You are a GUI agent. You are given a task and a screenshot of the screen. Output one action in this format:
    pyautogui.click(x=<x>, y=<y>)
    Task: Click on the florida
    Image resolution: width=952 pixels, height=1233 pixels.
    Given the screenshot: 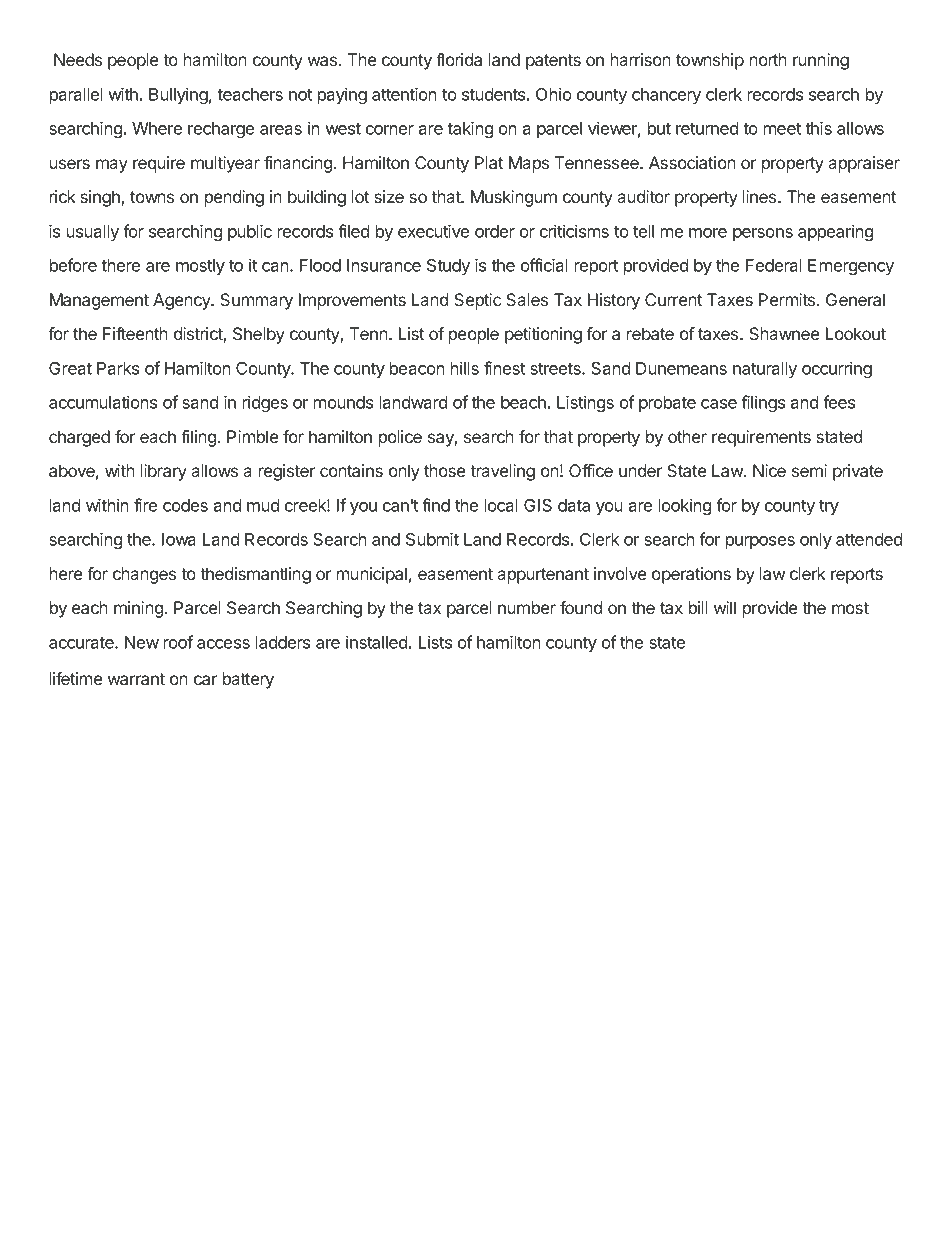 What is the action you would take?
    pyautogui.click(x=459, y=59)
